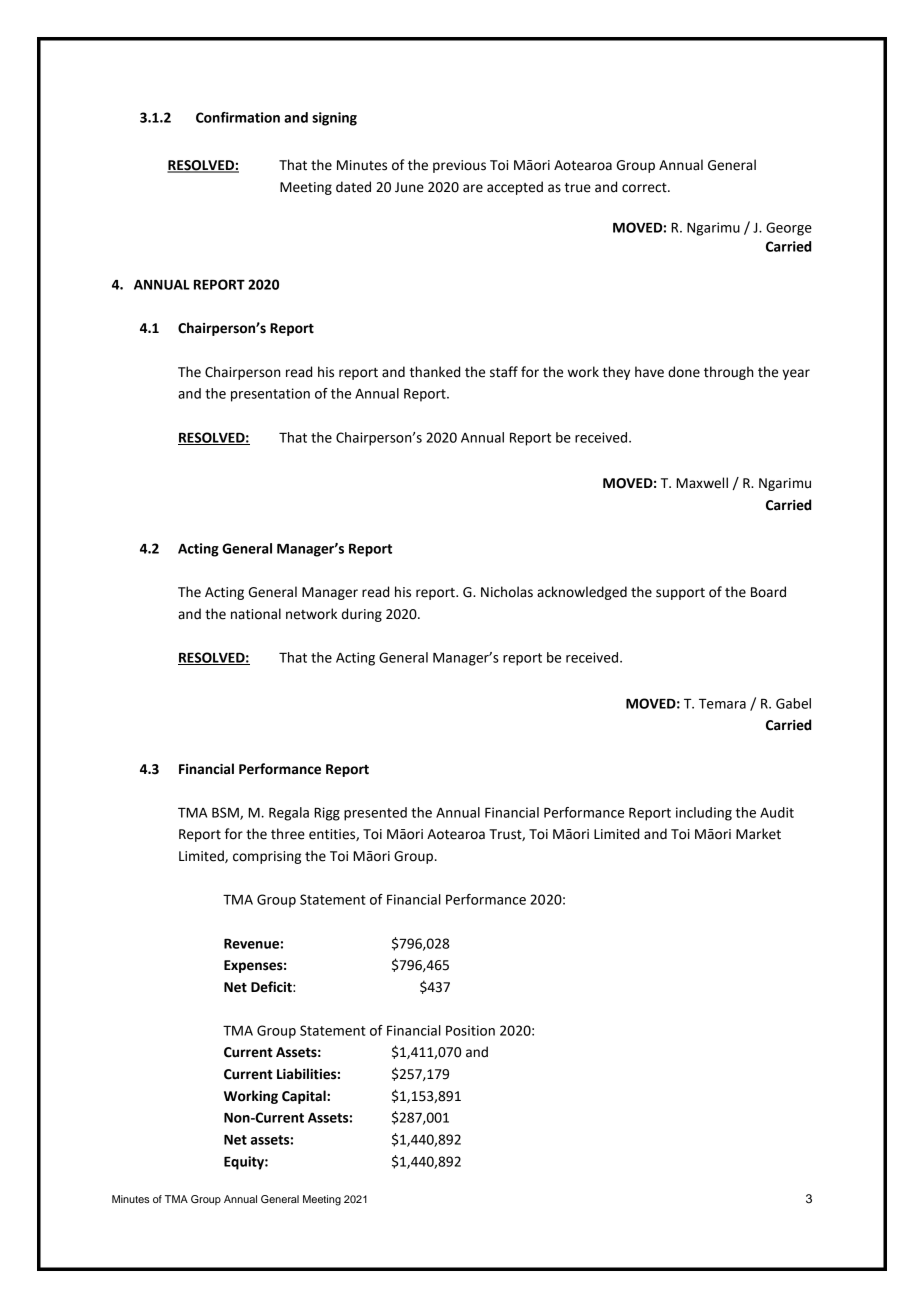 The image size is (924, 1308). What do you see at coordinates (729, 373) in the screenshot?
I see `through` at bounding box center [729, 373].
